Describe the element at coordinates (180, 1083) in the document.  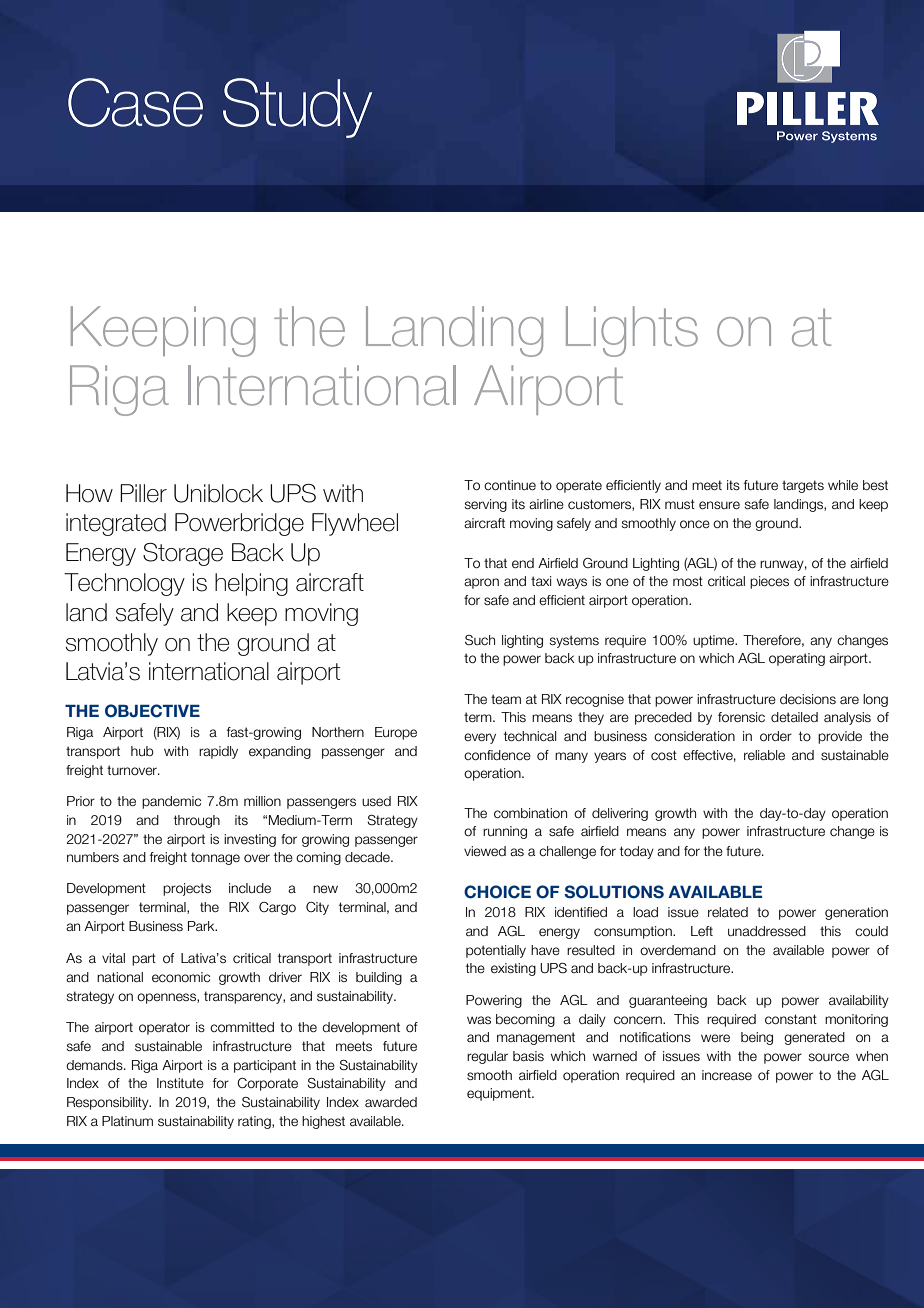
I see `Institute` at that location.
